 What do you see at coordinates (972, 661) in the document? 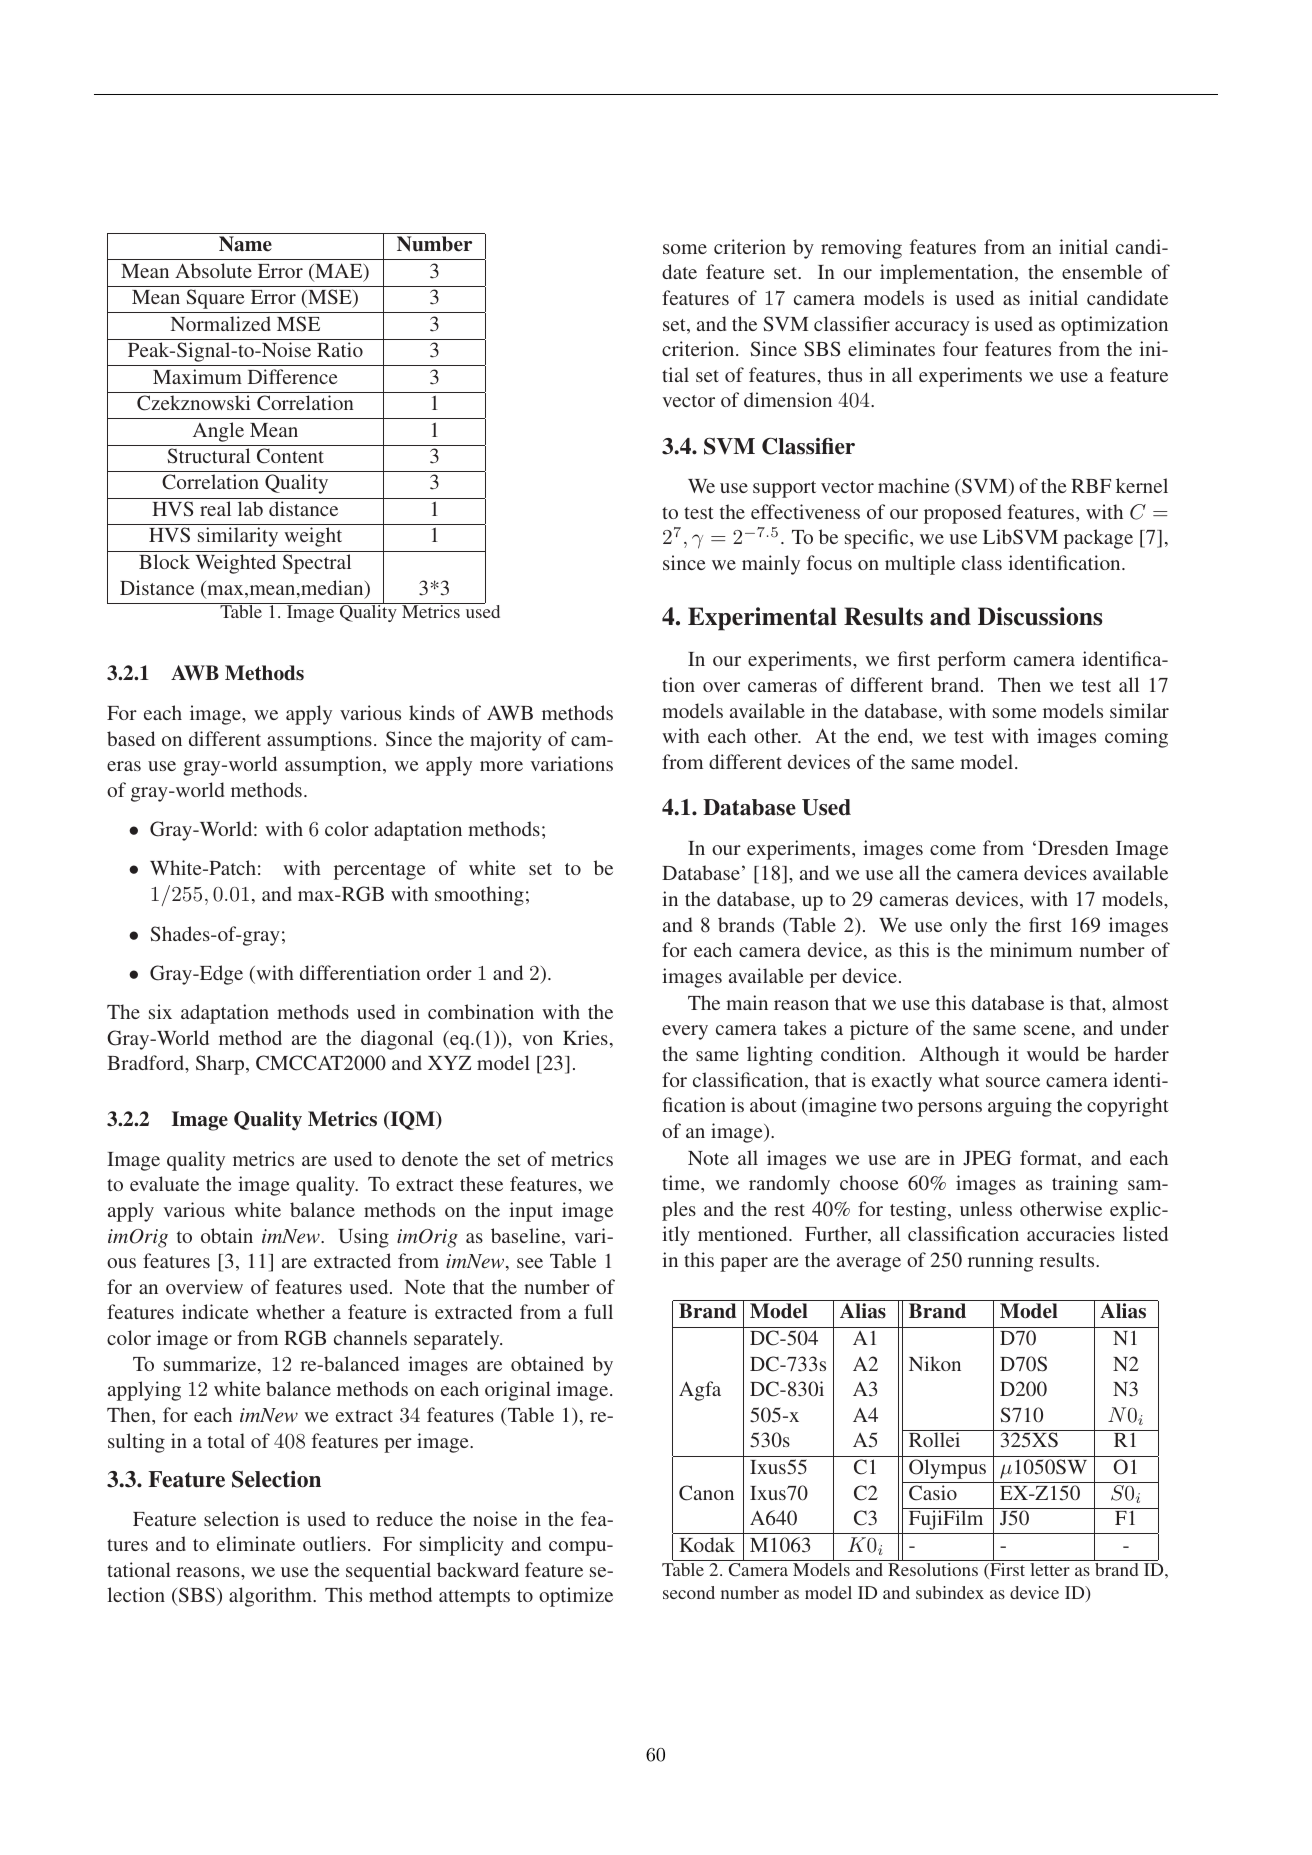
I see `perform` at bounding box center [972, 661].
